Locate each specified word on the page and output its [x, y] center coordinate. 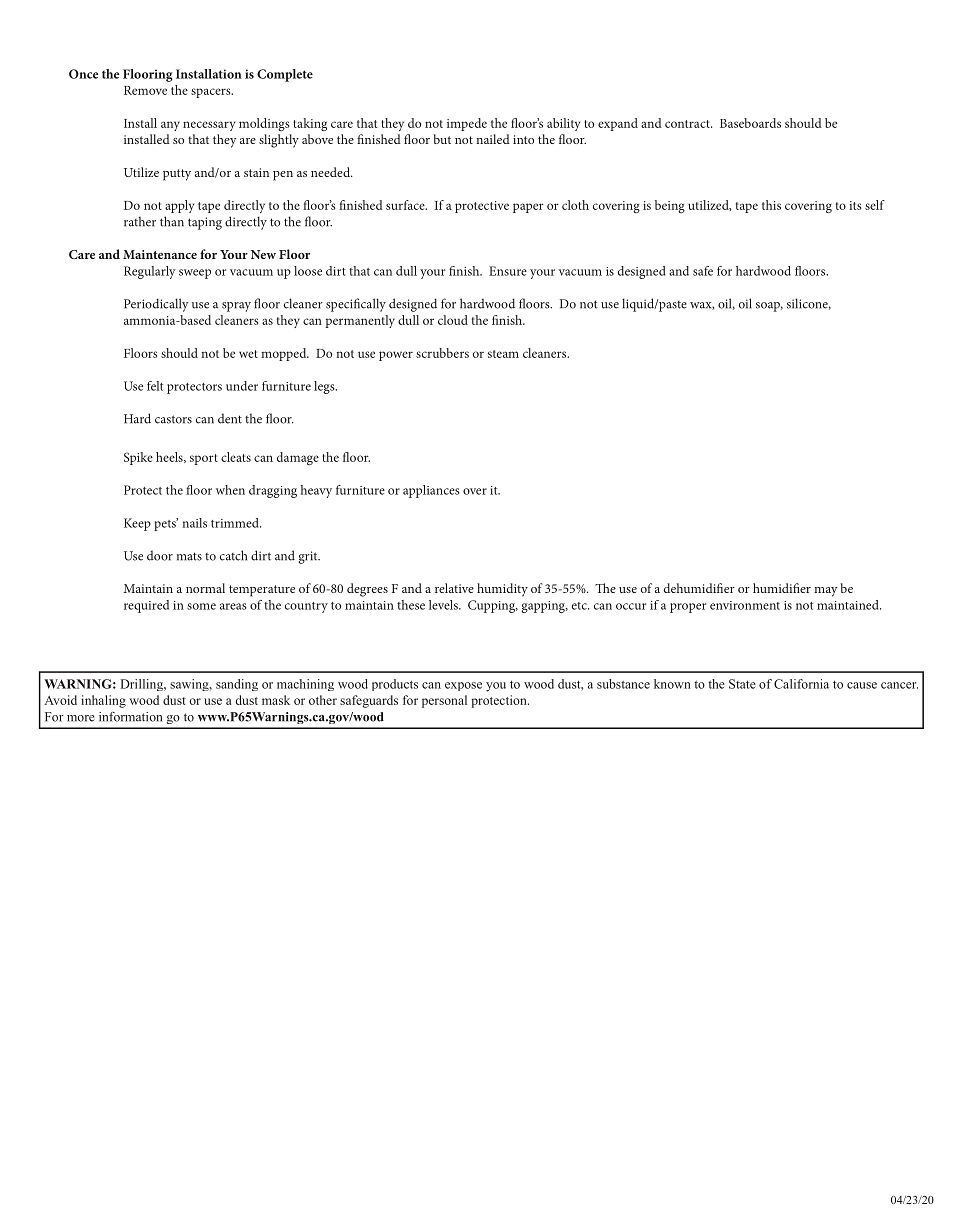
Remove [145, 90]
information [130, 717]
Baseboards [750, 123]
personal [444, 701]
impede [467, 124]
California [801, 684]
